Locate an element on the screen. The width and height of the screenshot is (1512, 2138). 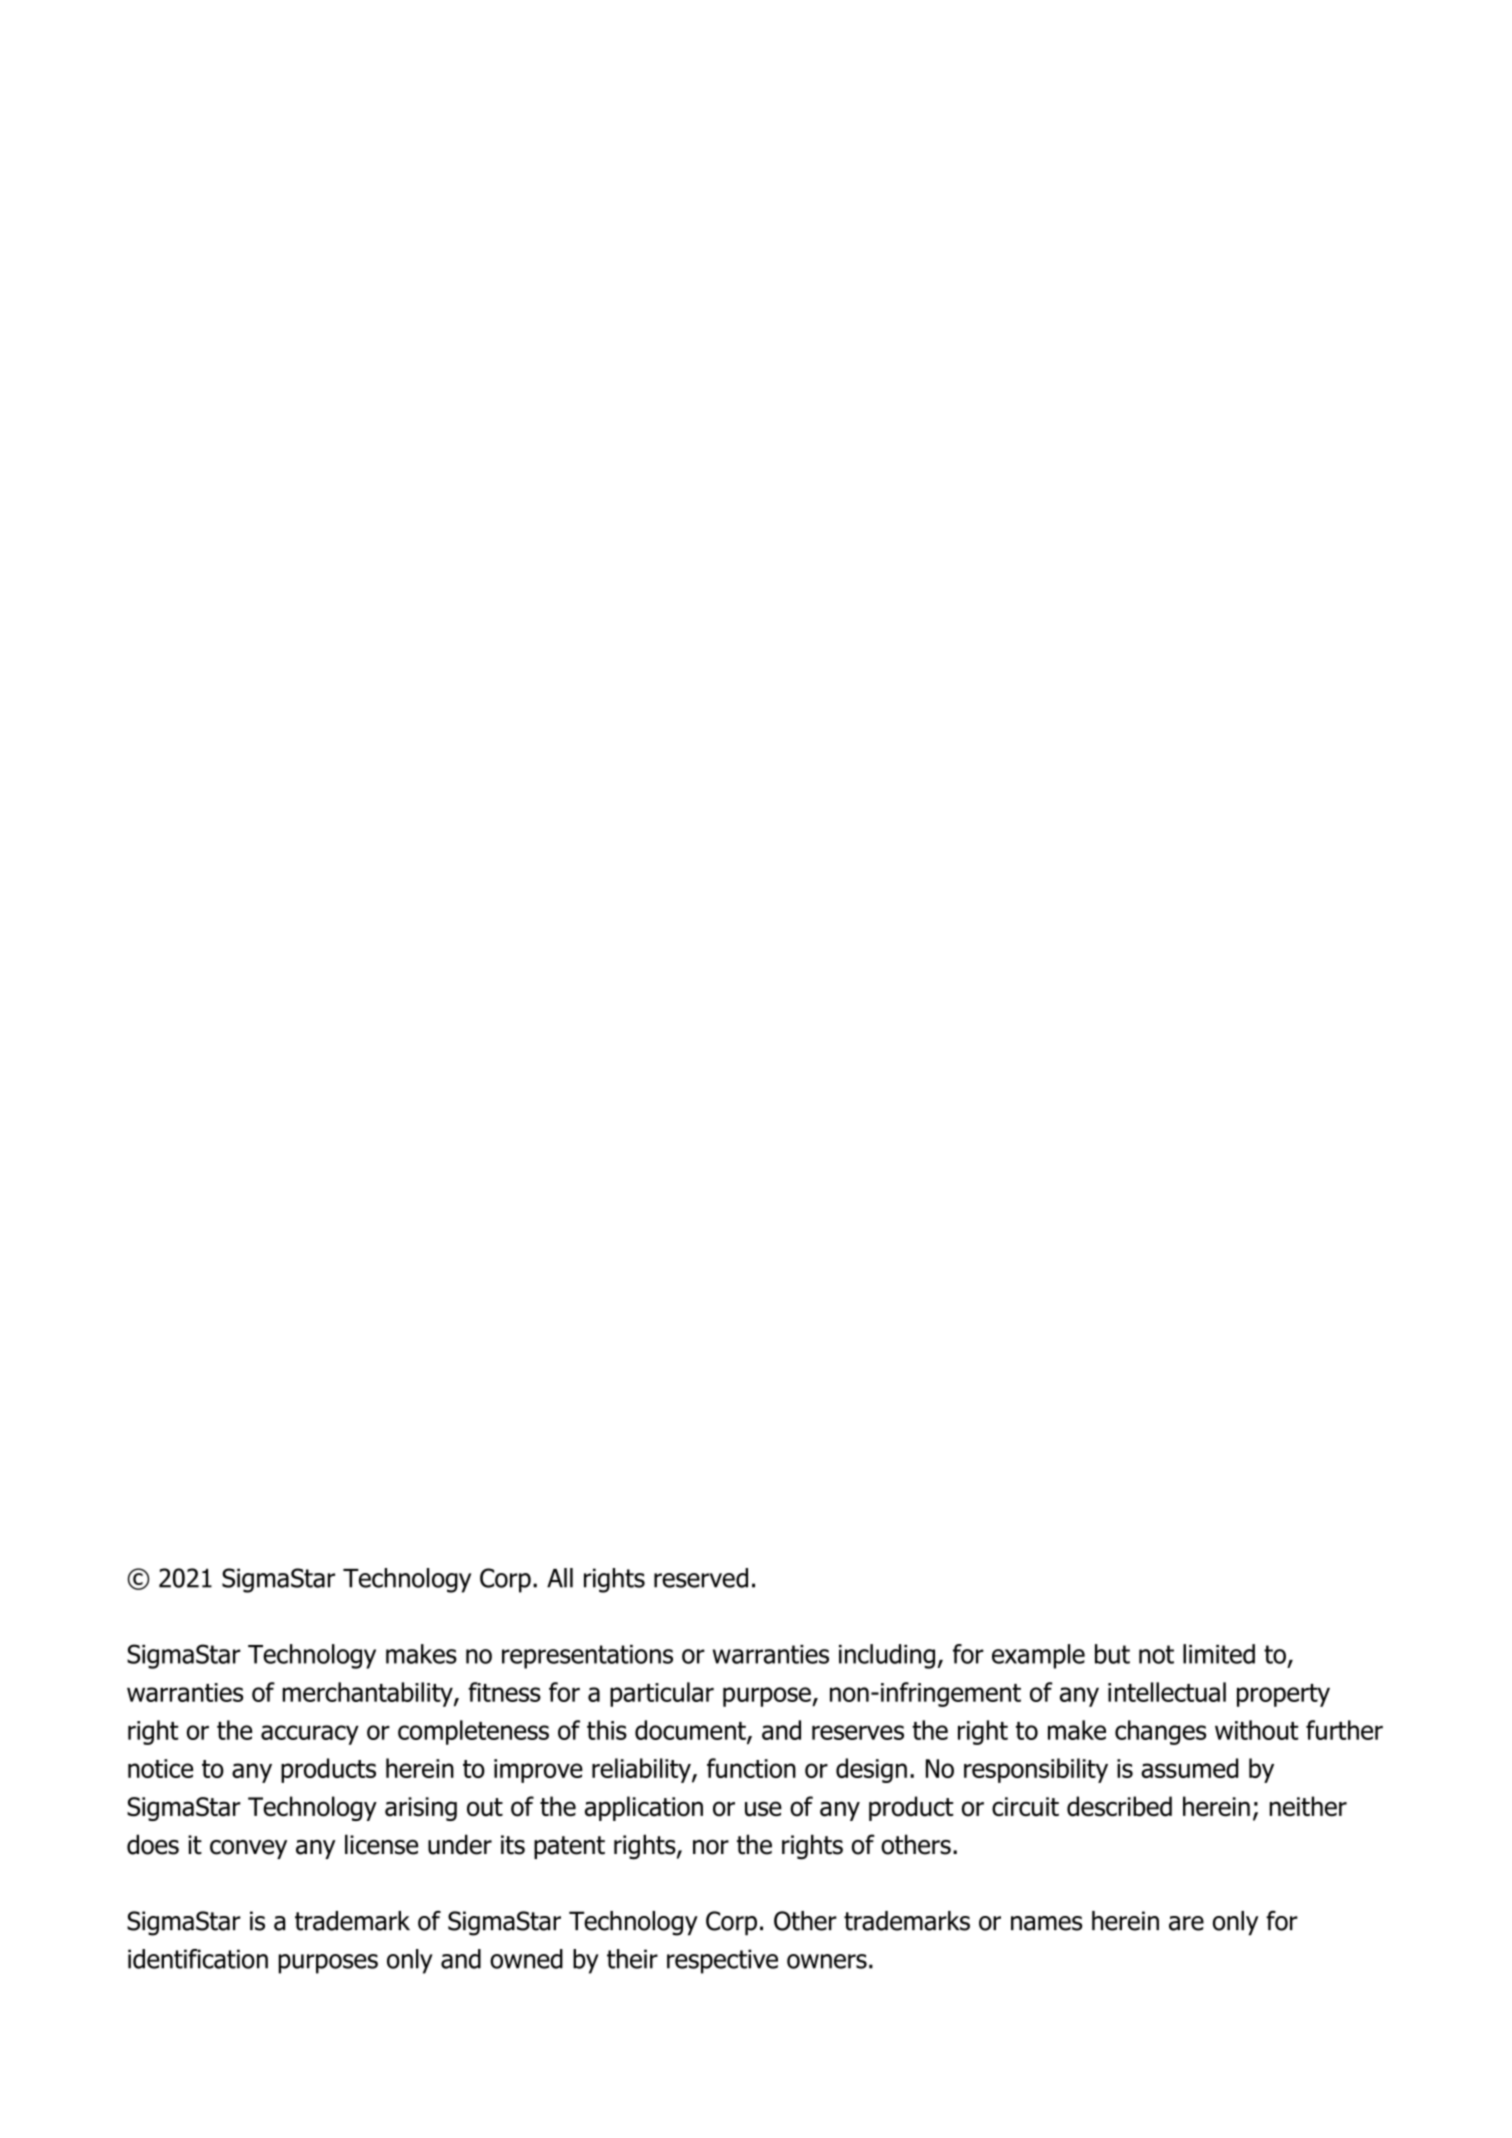
identification is located at coordinates (198, 1959).
